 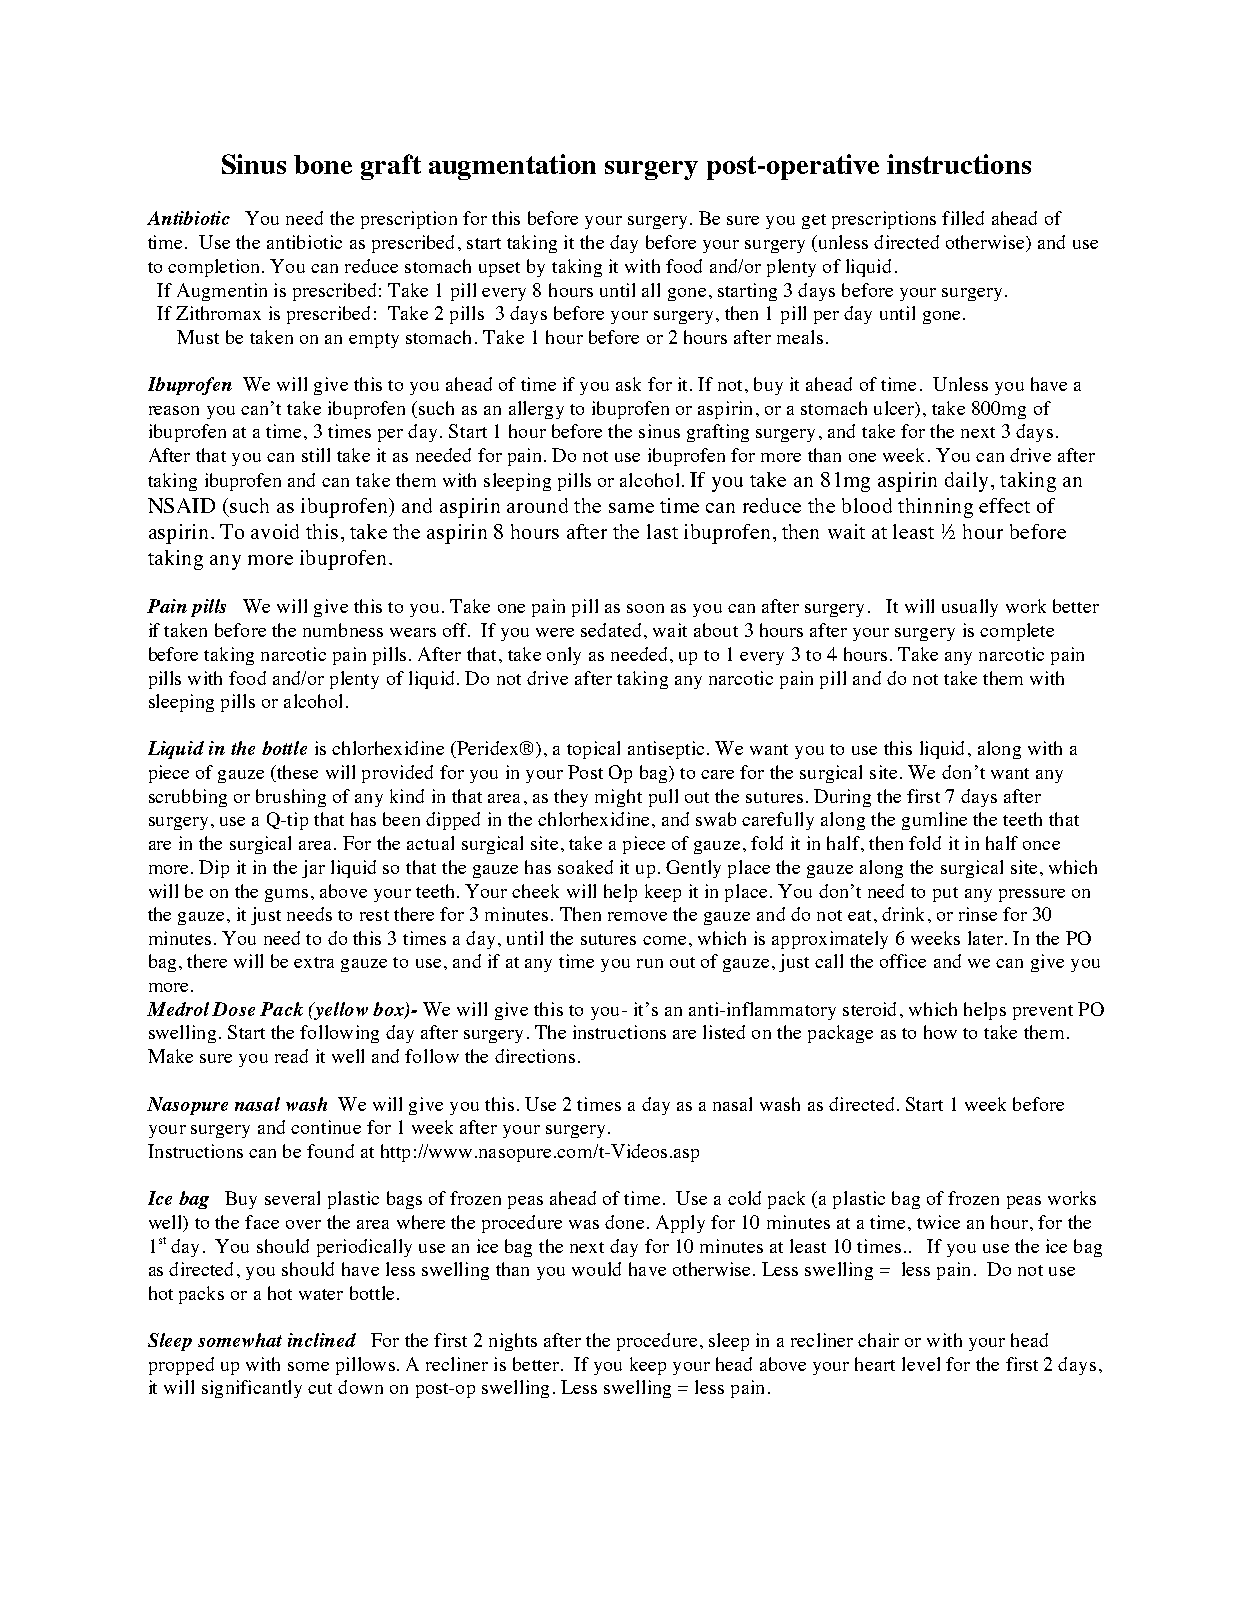 I want to click on nights, so click(x=513, y=1342).
